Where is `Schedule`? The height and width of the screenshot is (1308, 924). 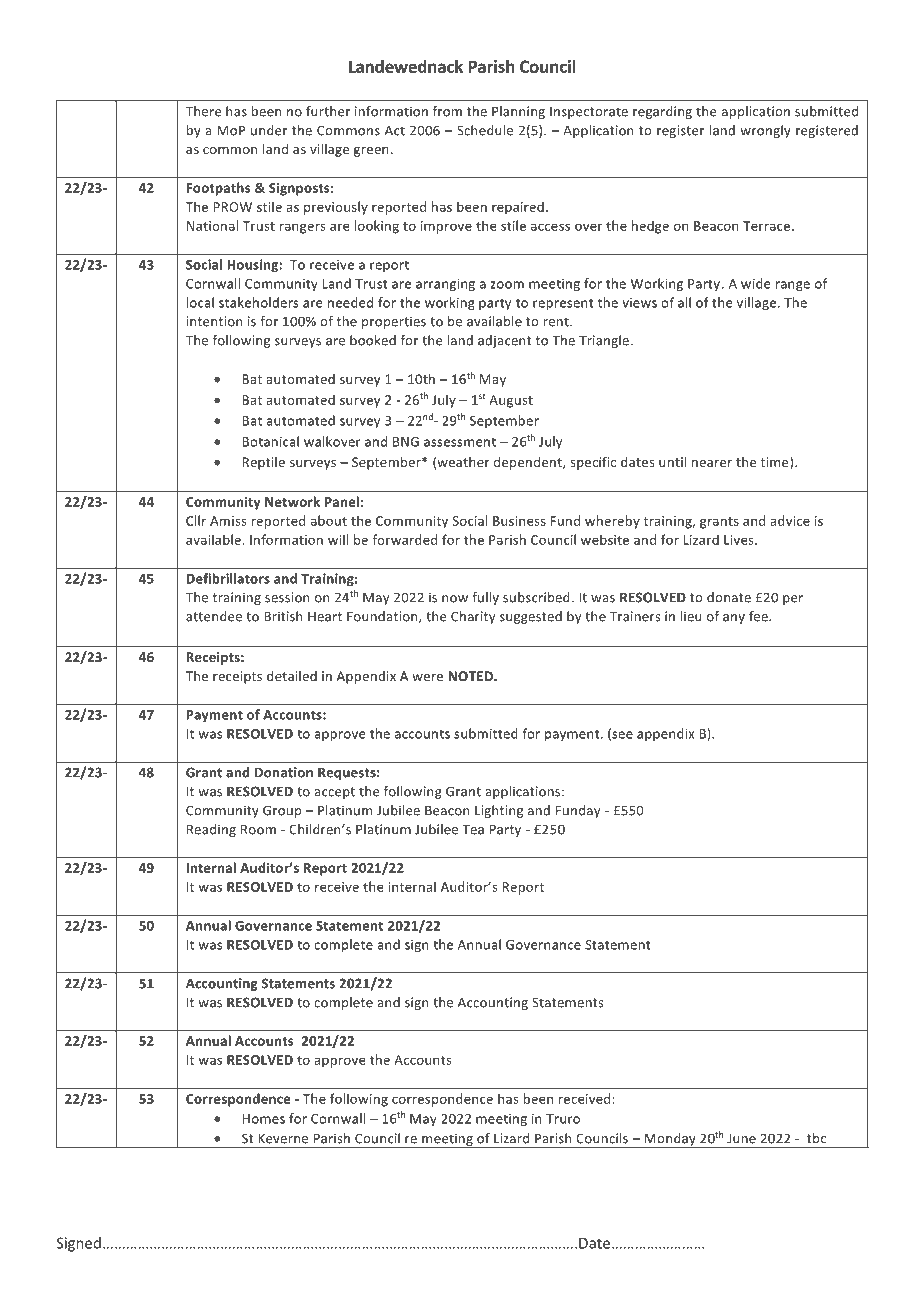 Schedule is located at coordinates (485, 130).
